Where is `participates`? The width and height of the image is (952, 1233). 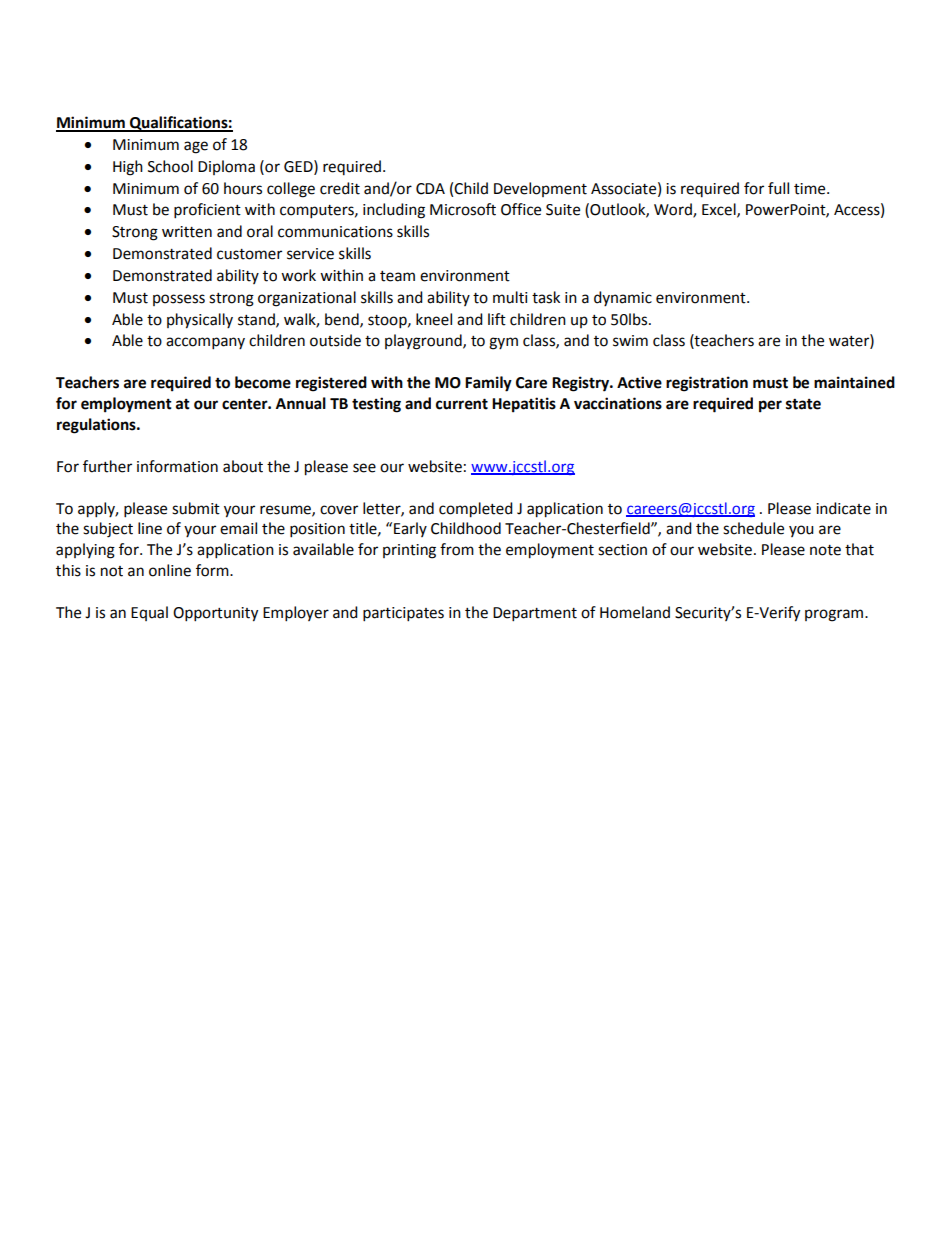
participates is located at coordinates (403, 614).
